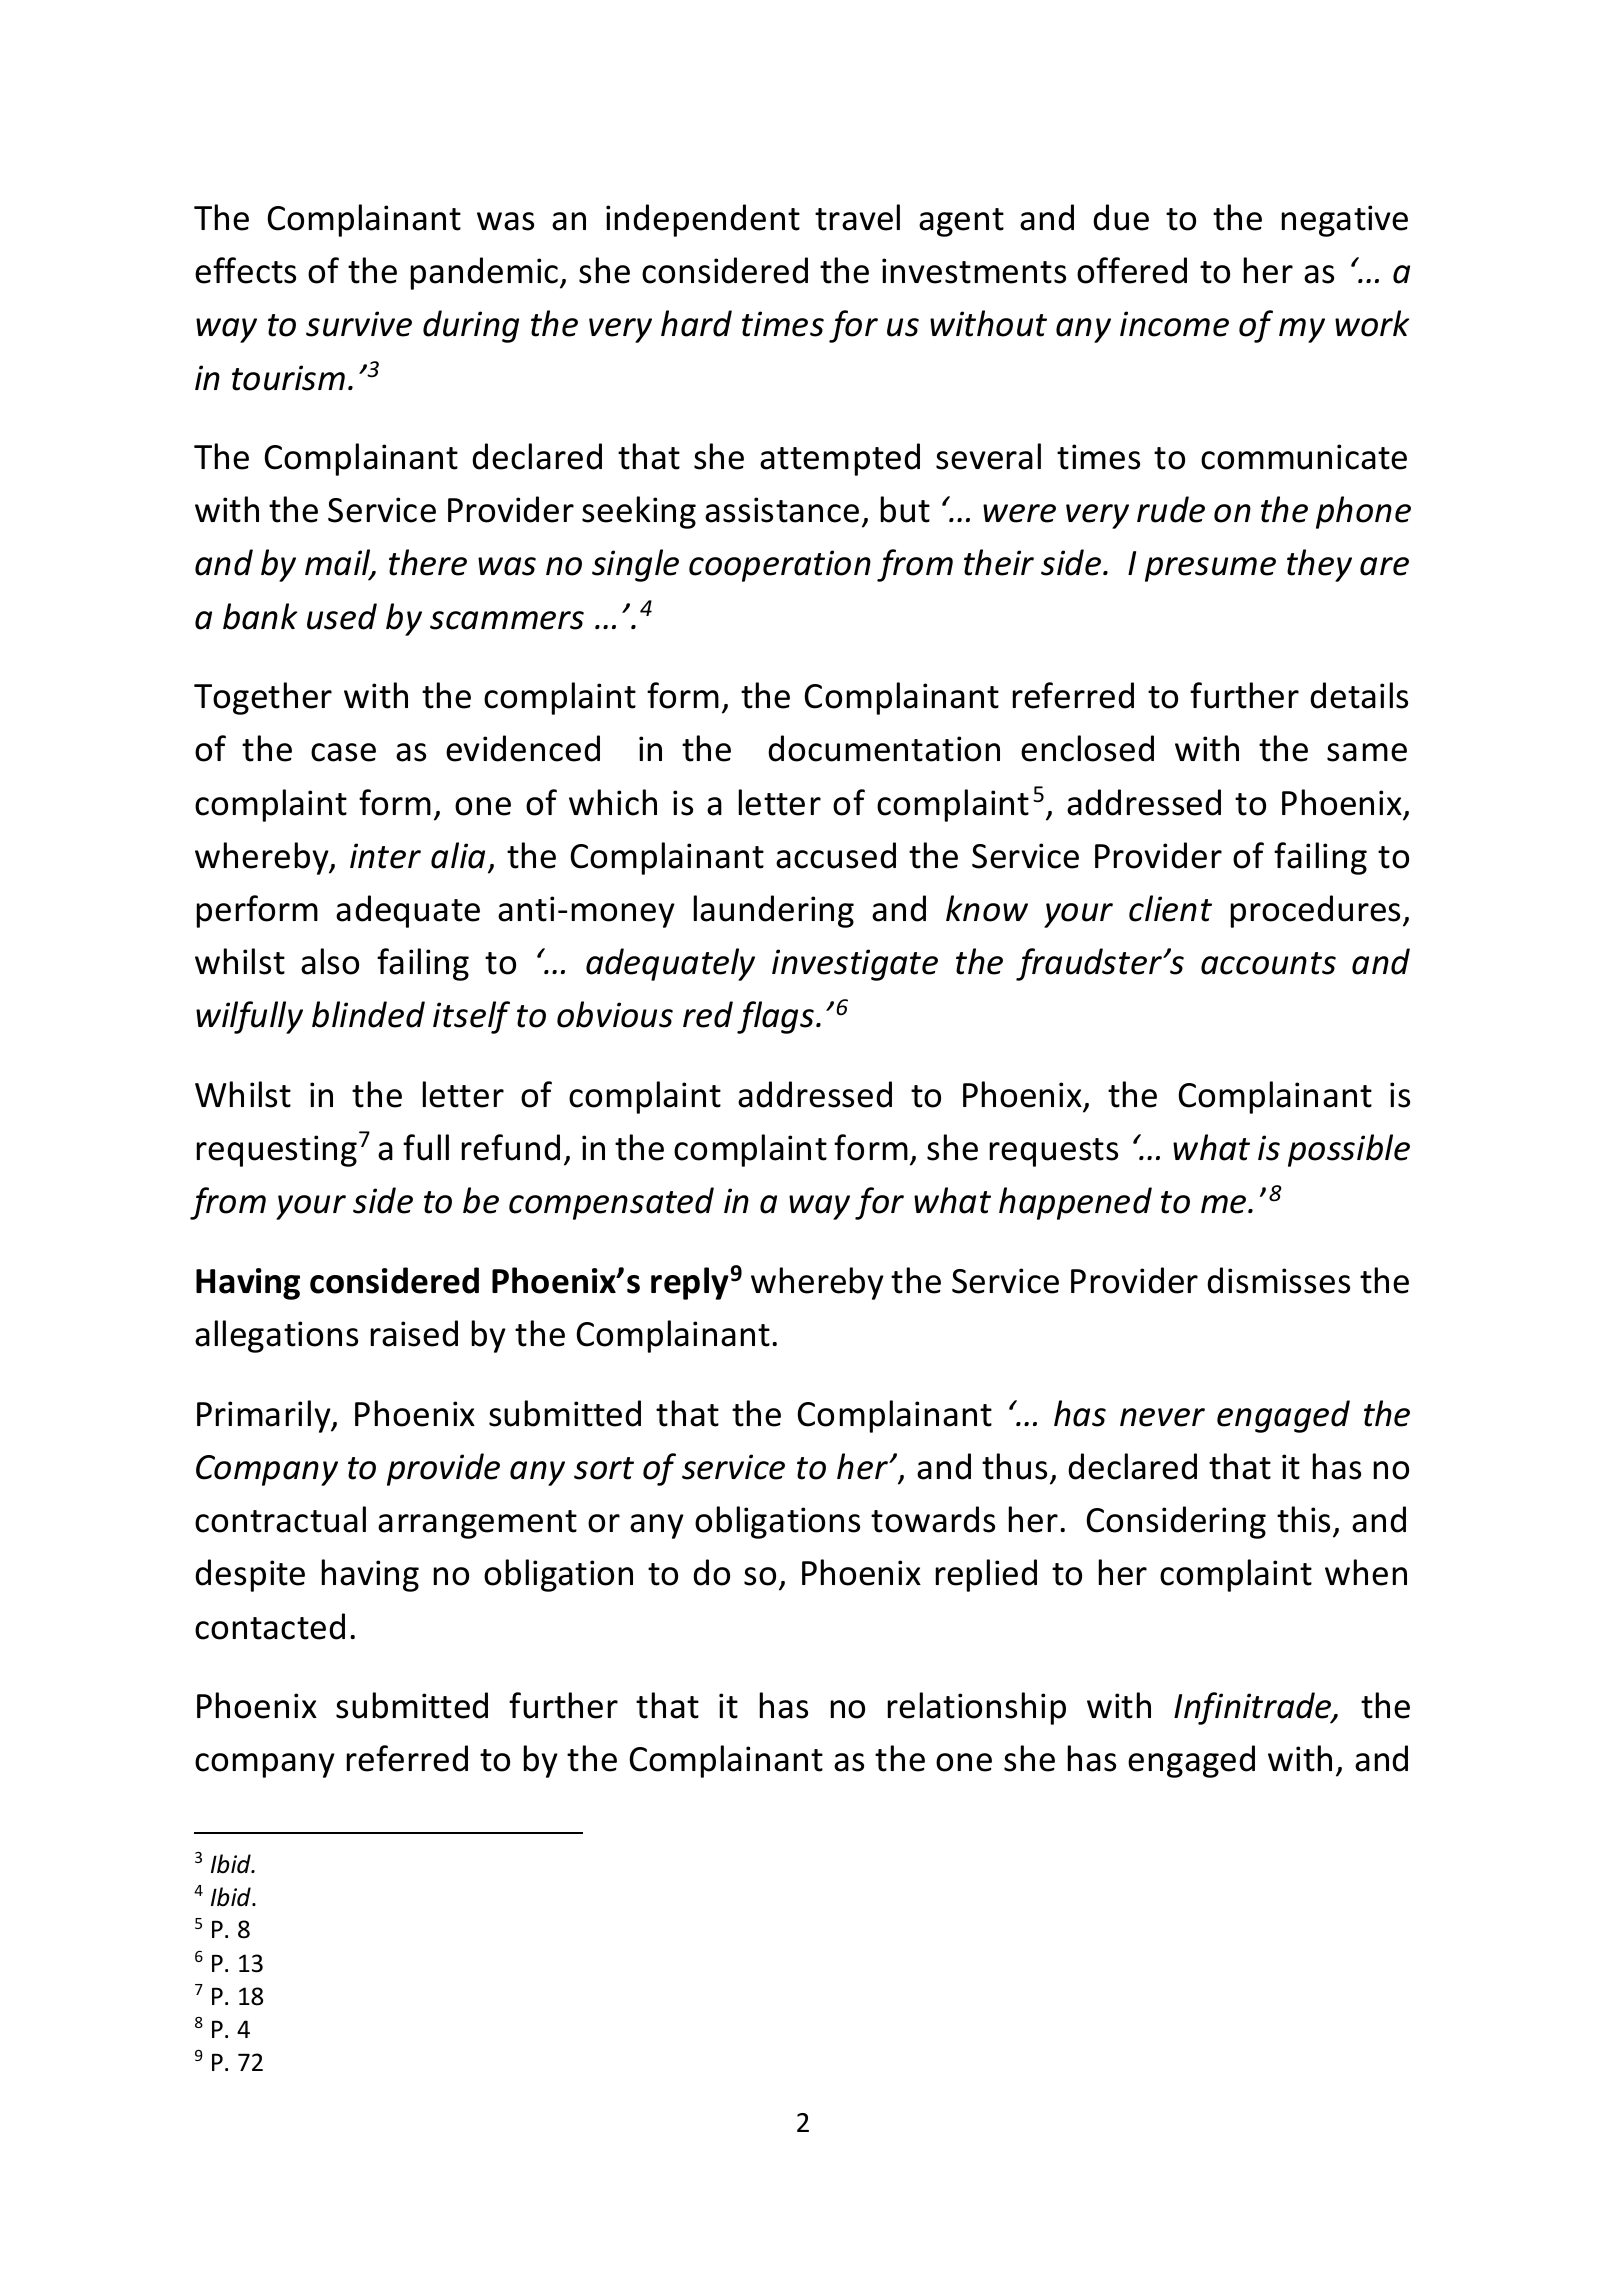 The width and height of the screenshot is (1606, 2272). Describe the element at coordinates (857, 217) in the screenshot. I see `travel` at that location.
